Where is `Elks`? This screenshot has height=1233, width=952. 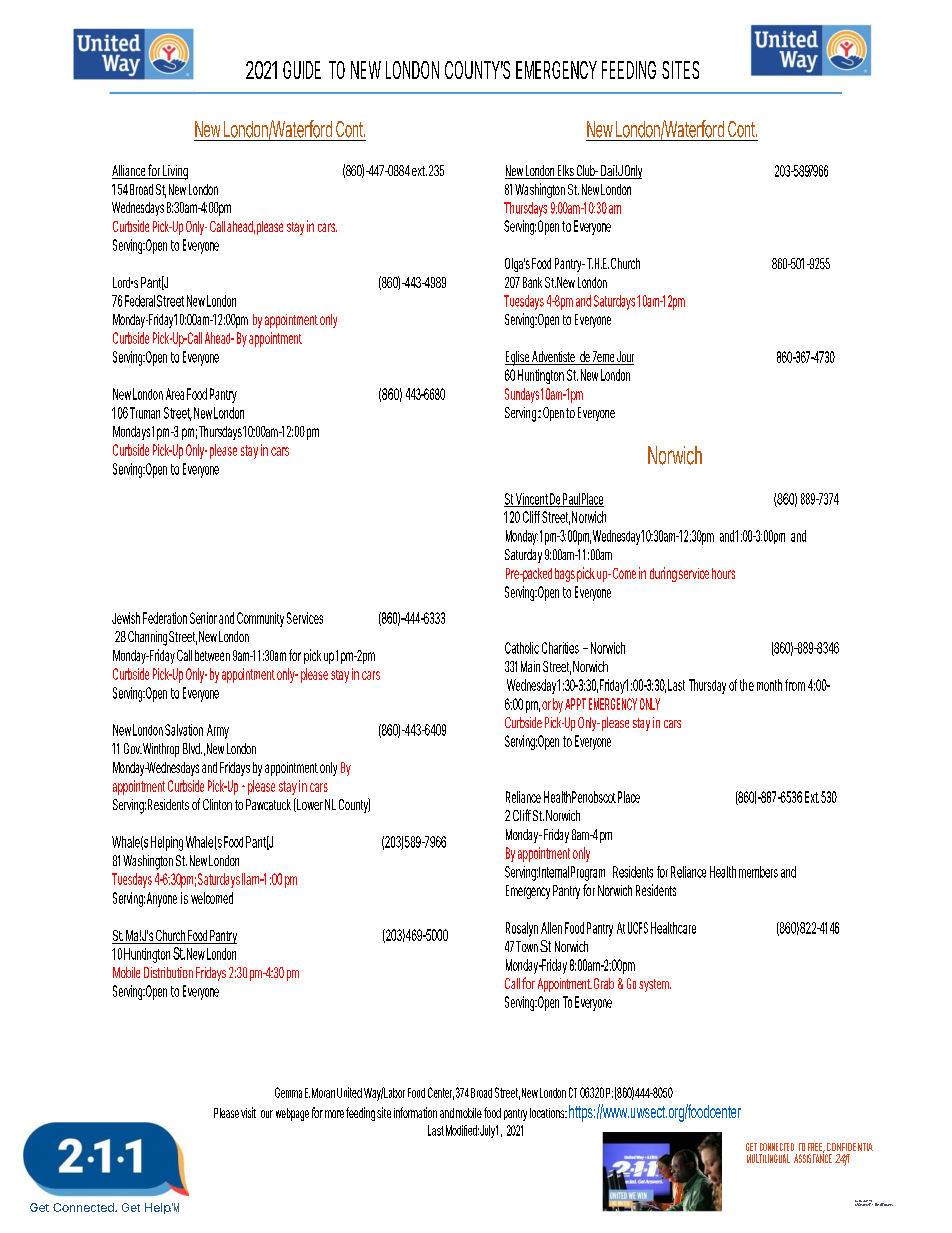
Elks is located at coordinates (565, 172).
